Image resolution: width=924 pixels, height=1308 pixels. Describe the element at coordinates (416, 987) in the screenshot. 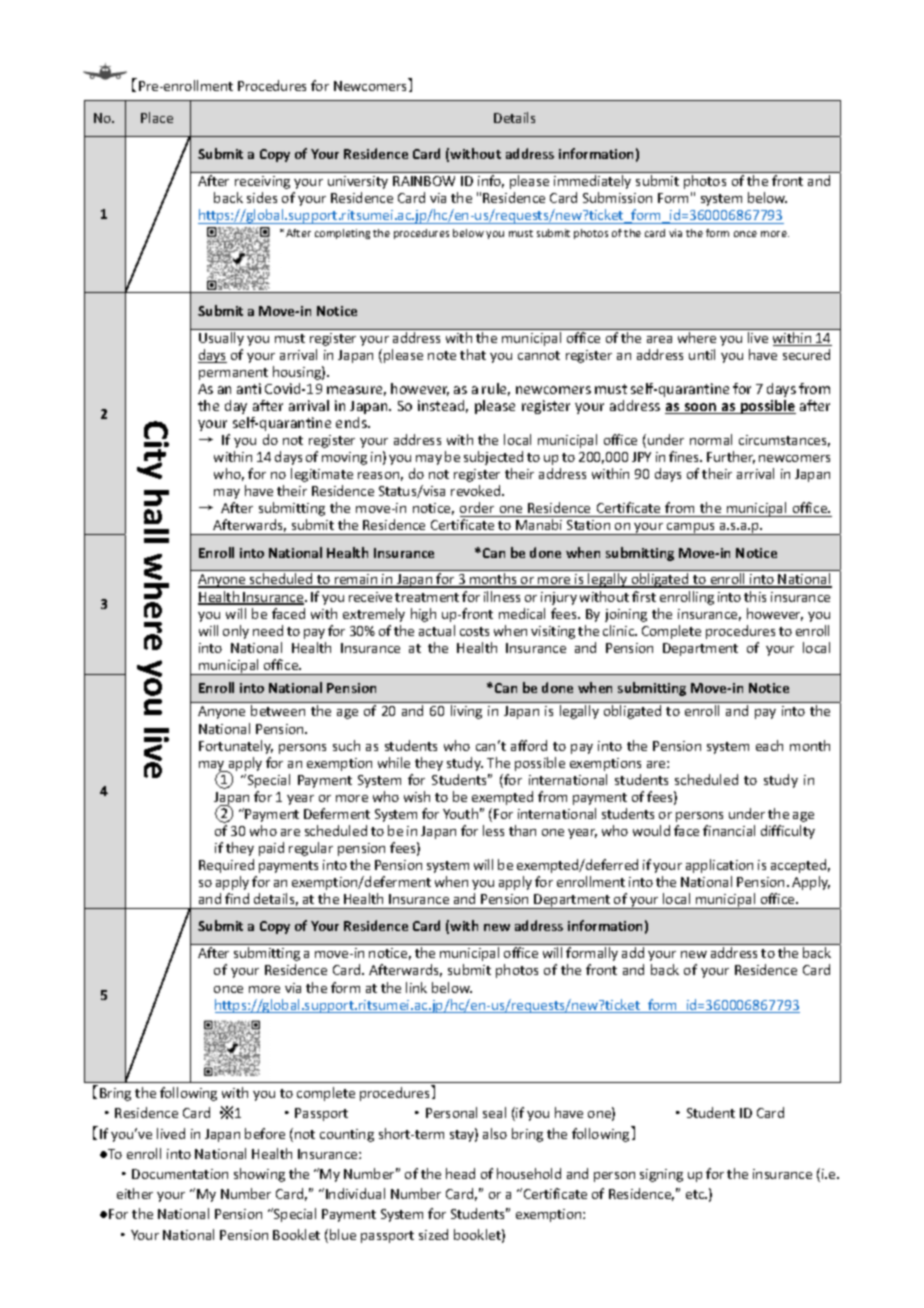

I see `link` at that location.
